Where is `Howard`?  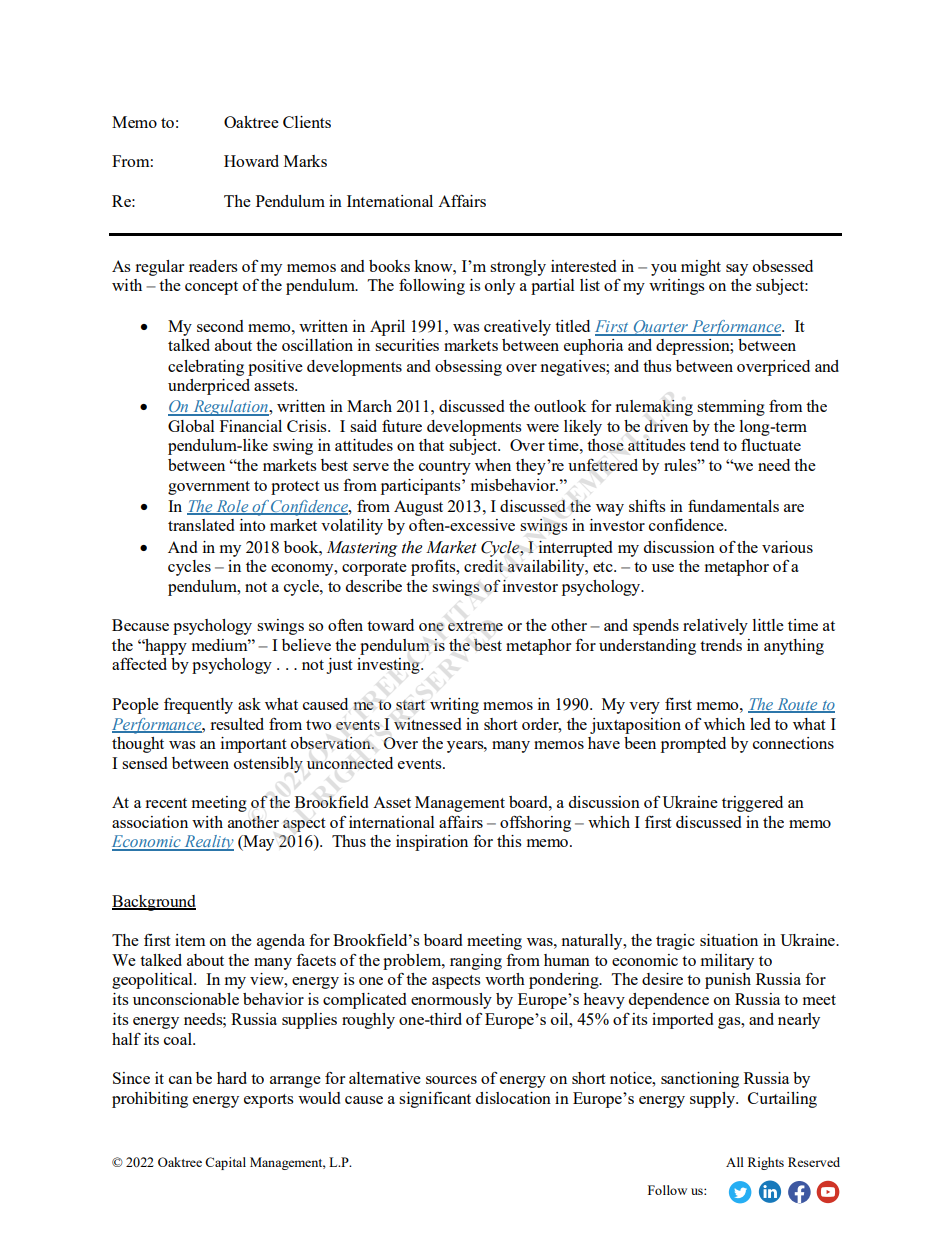
Howard is located at coordinates (251, 161).
